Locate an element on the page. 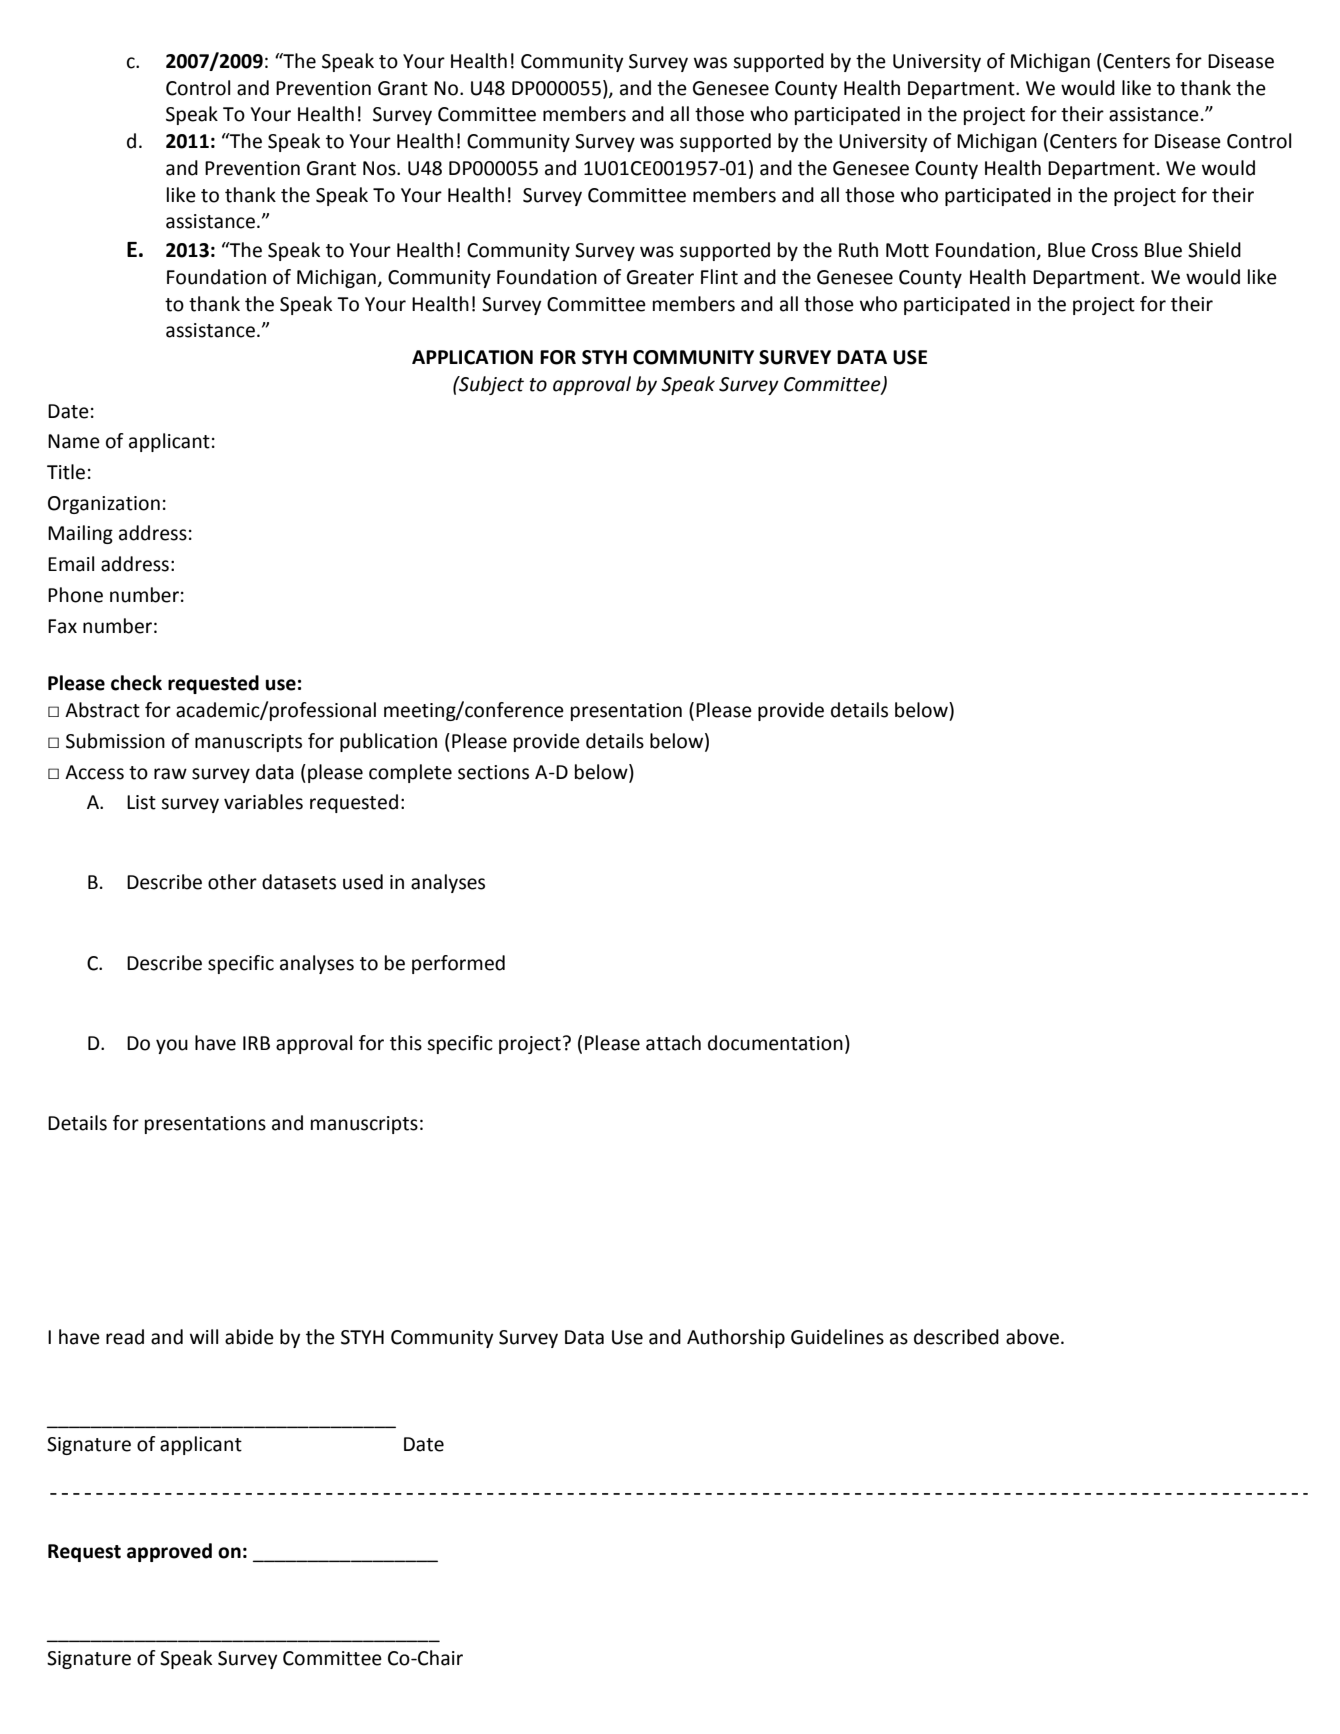 This image has height=1734, width=1340. Shield is located at coordinates (1214, 250).
